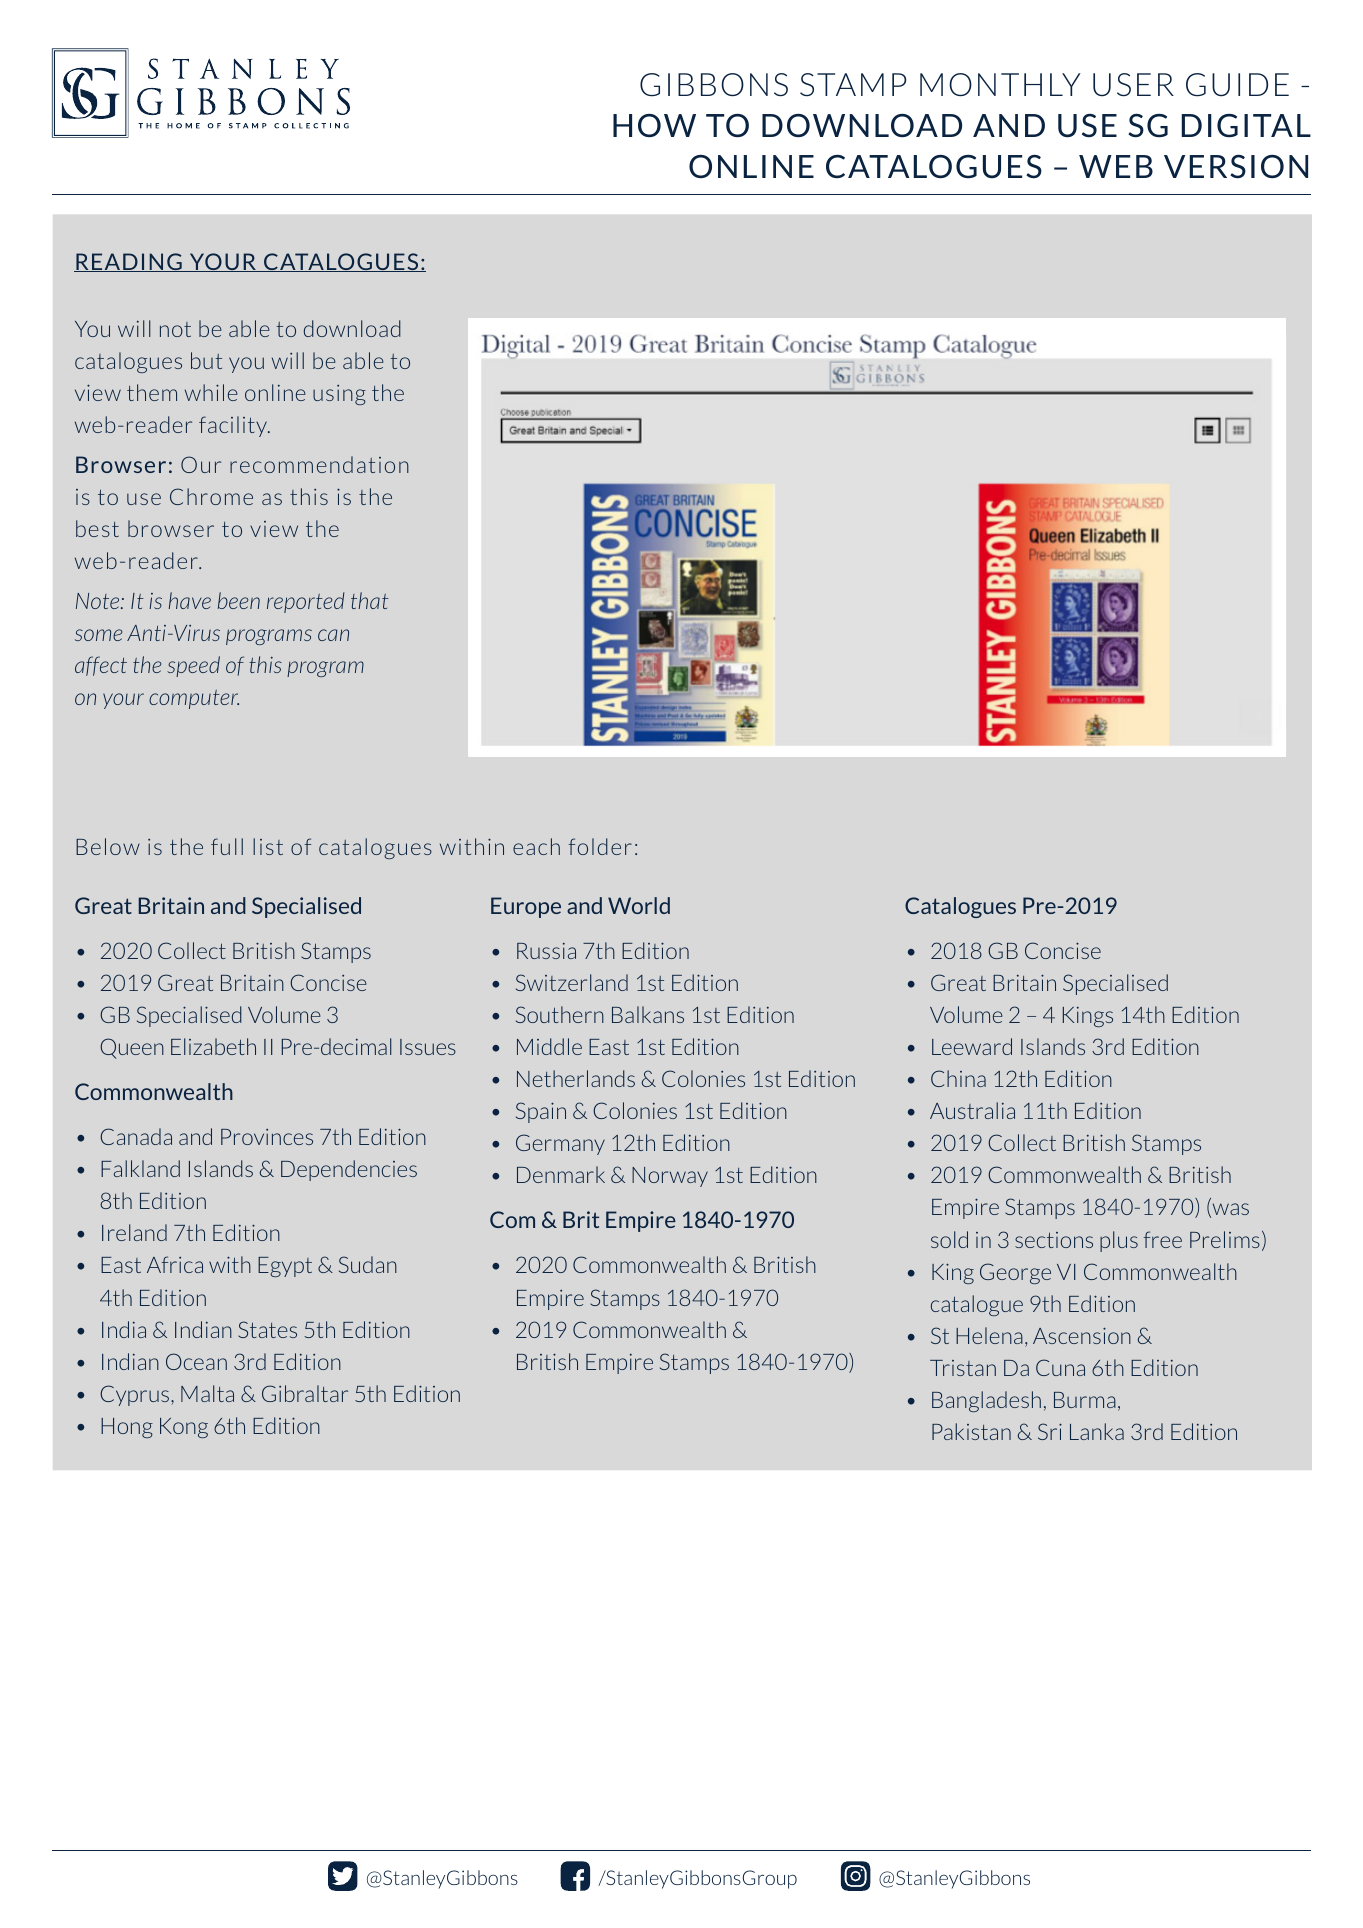  What do you see at coordinates (207, 1393) in the screenshot?
I see `Malta` at bounding box center [207, 1393].
